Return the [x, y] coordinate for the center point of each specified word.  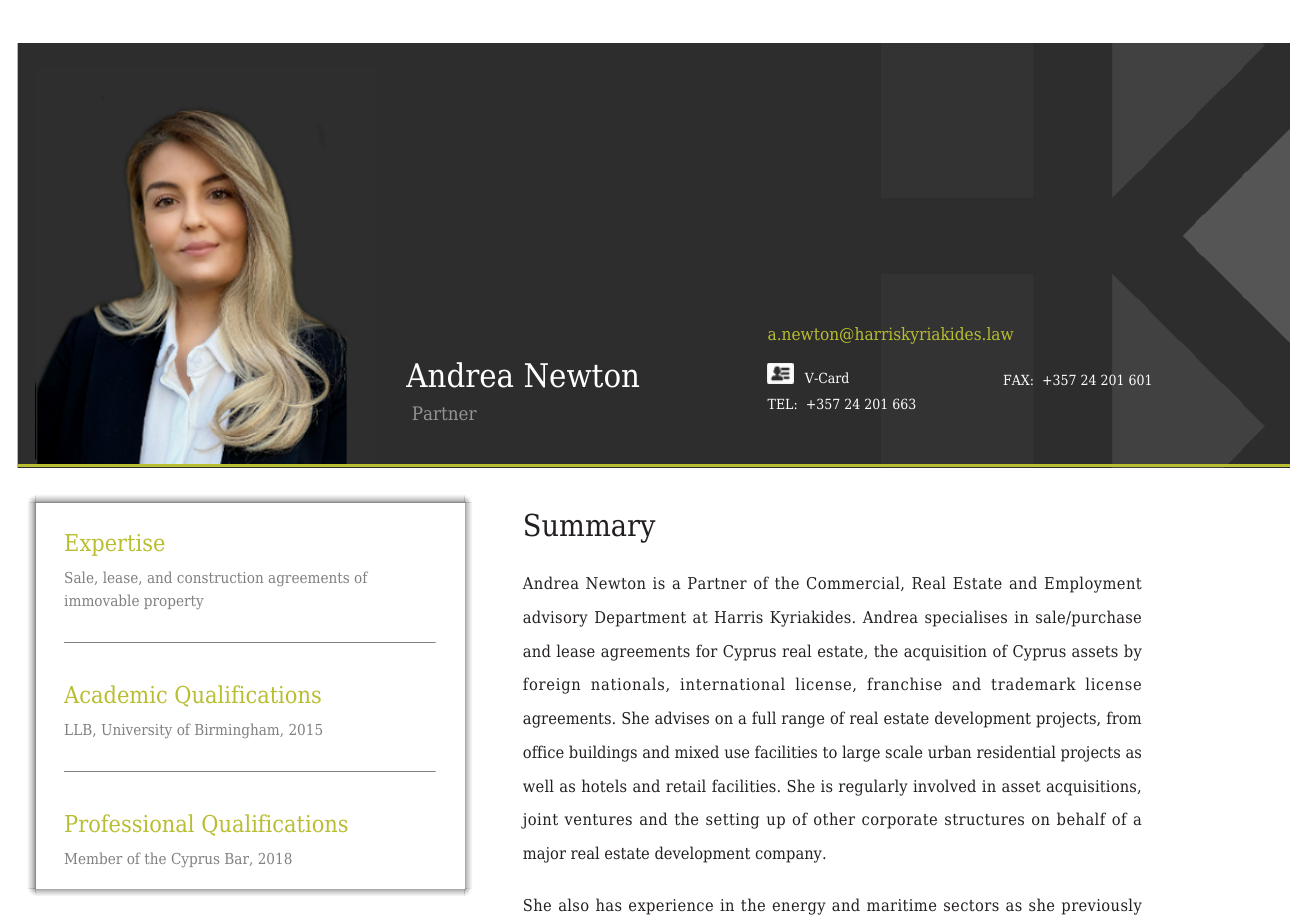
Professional [129, 823]
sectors [971, 905]
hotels [604, 785]
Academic [115, 694]
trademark [1033, 683]
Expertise [114, 545]
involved [944, 785]
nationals [629, 684]
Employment [1093, 584]
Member [93, 858]
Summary [590, 528]
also [574, 904]
